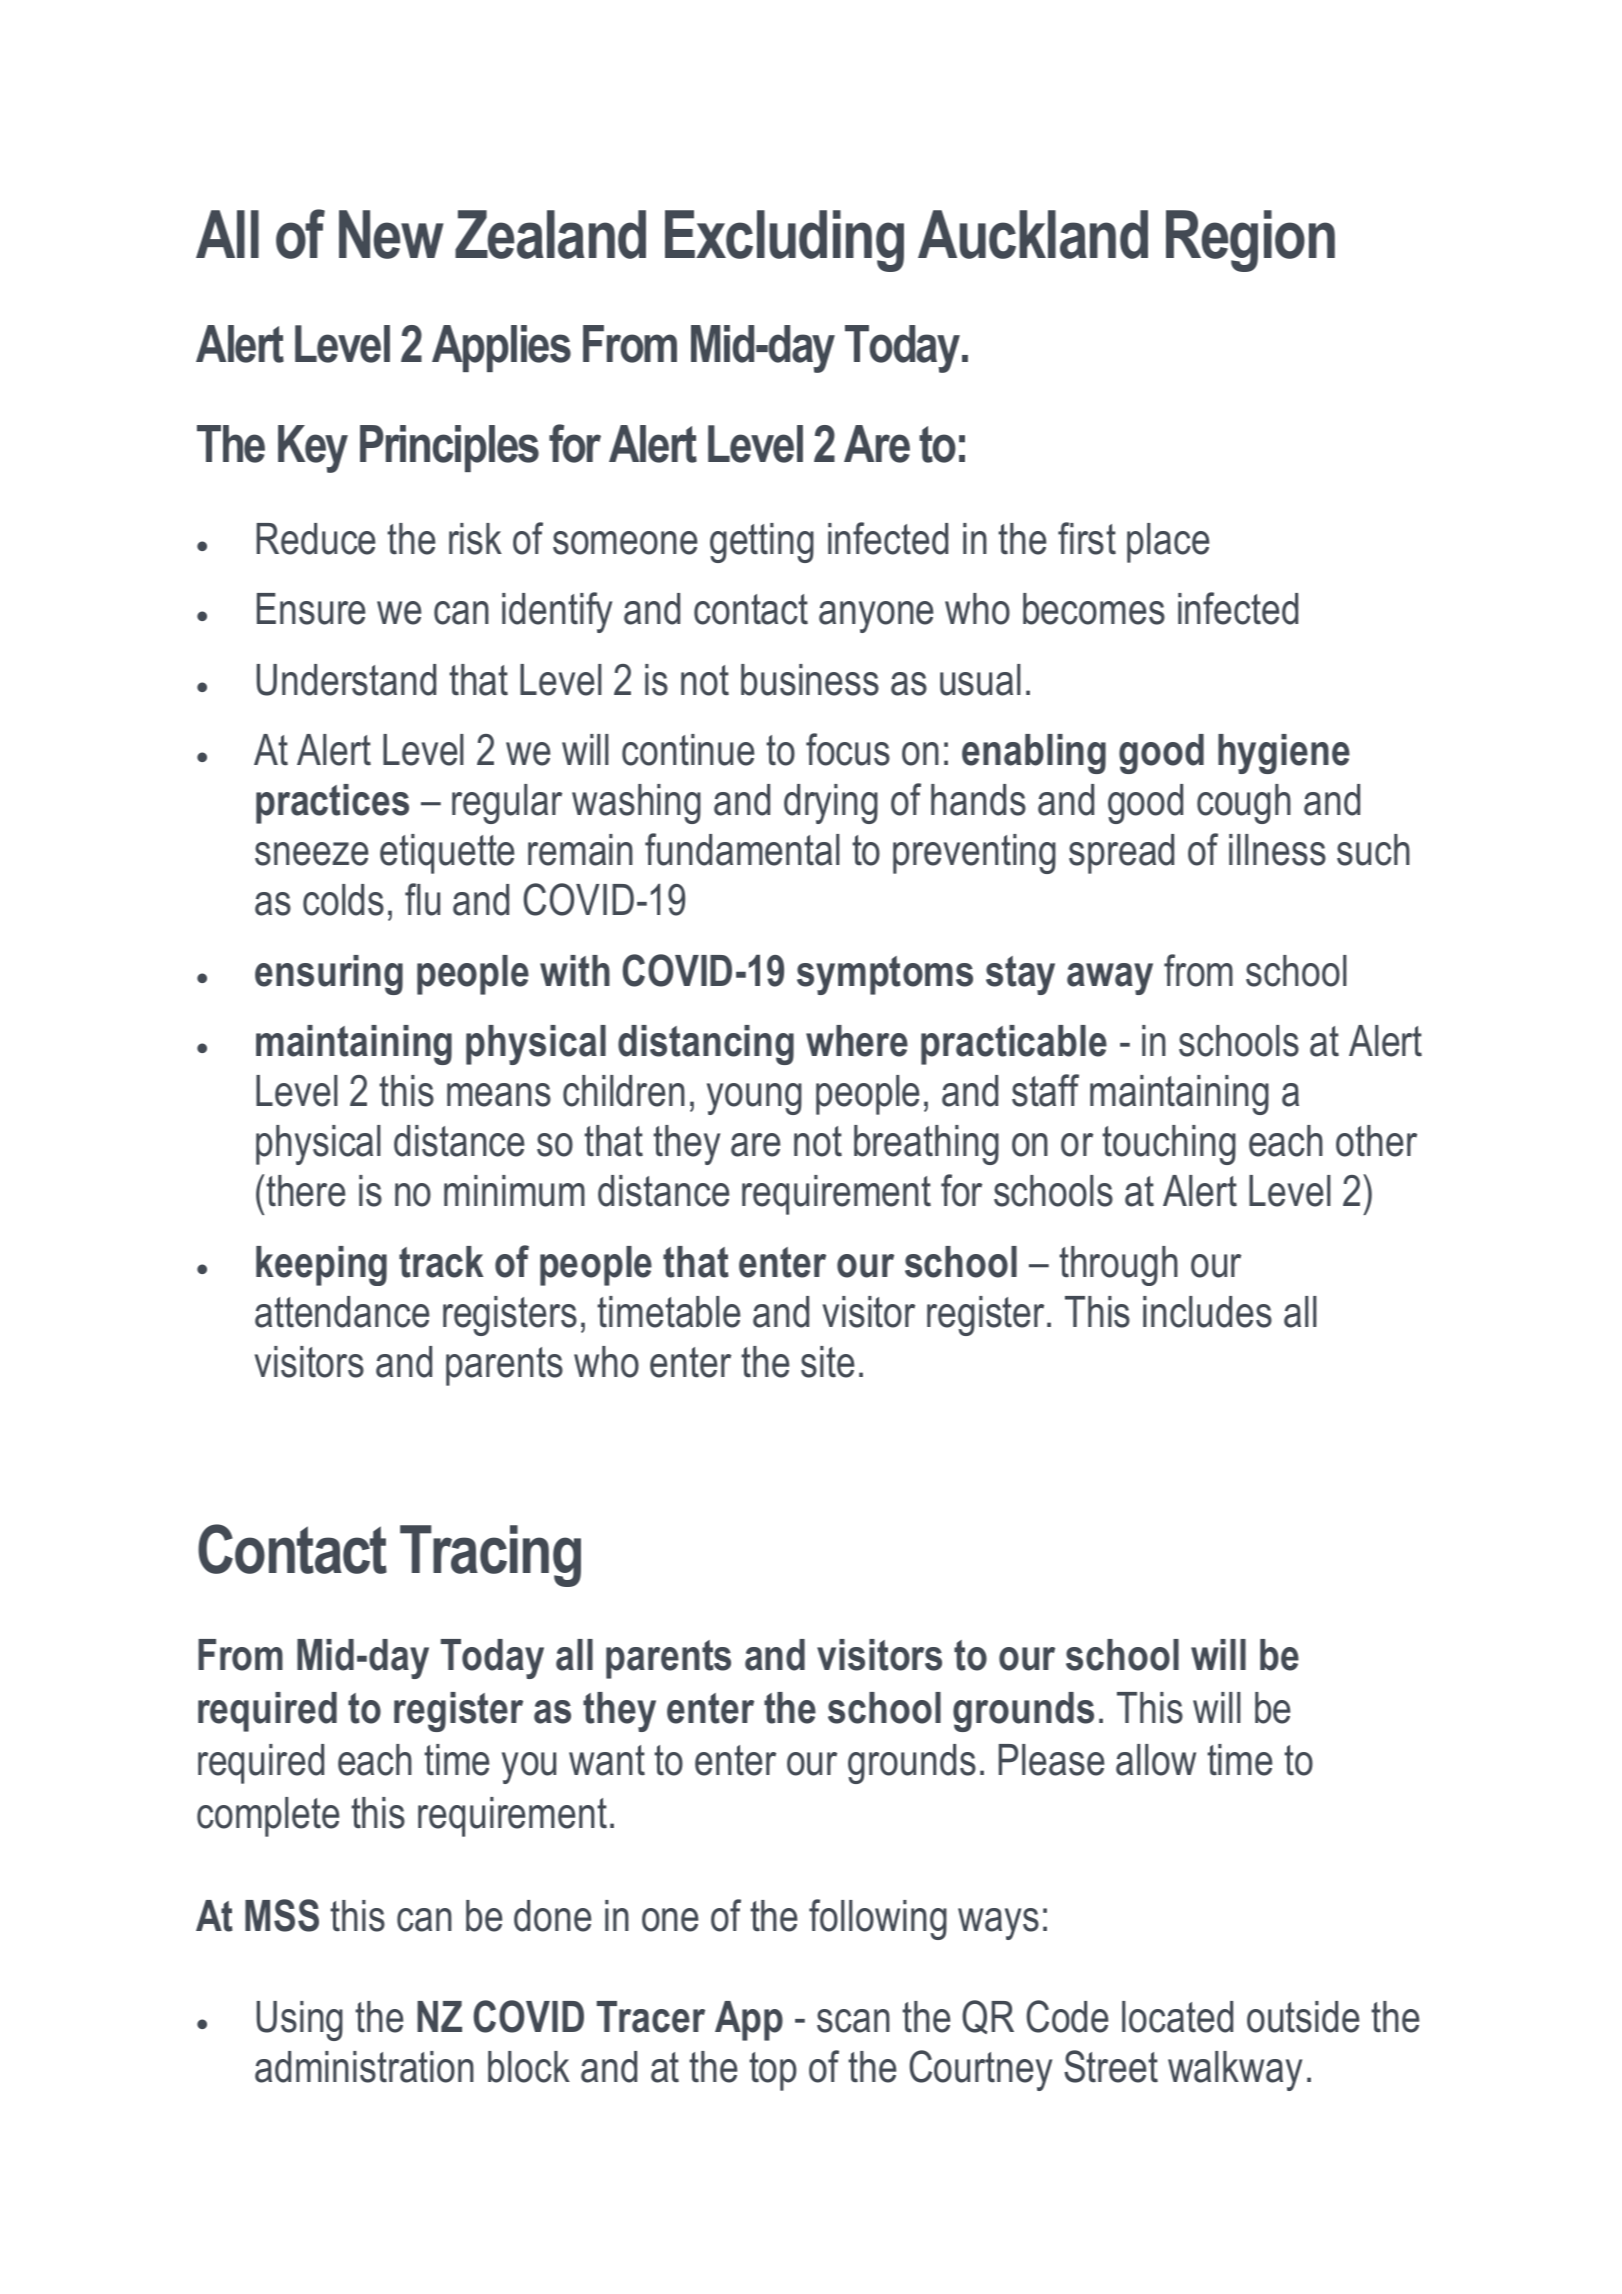  Describe the element at coordinates (784, 241) in the screenshot. I see `Excluding` at that location.
